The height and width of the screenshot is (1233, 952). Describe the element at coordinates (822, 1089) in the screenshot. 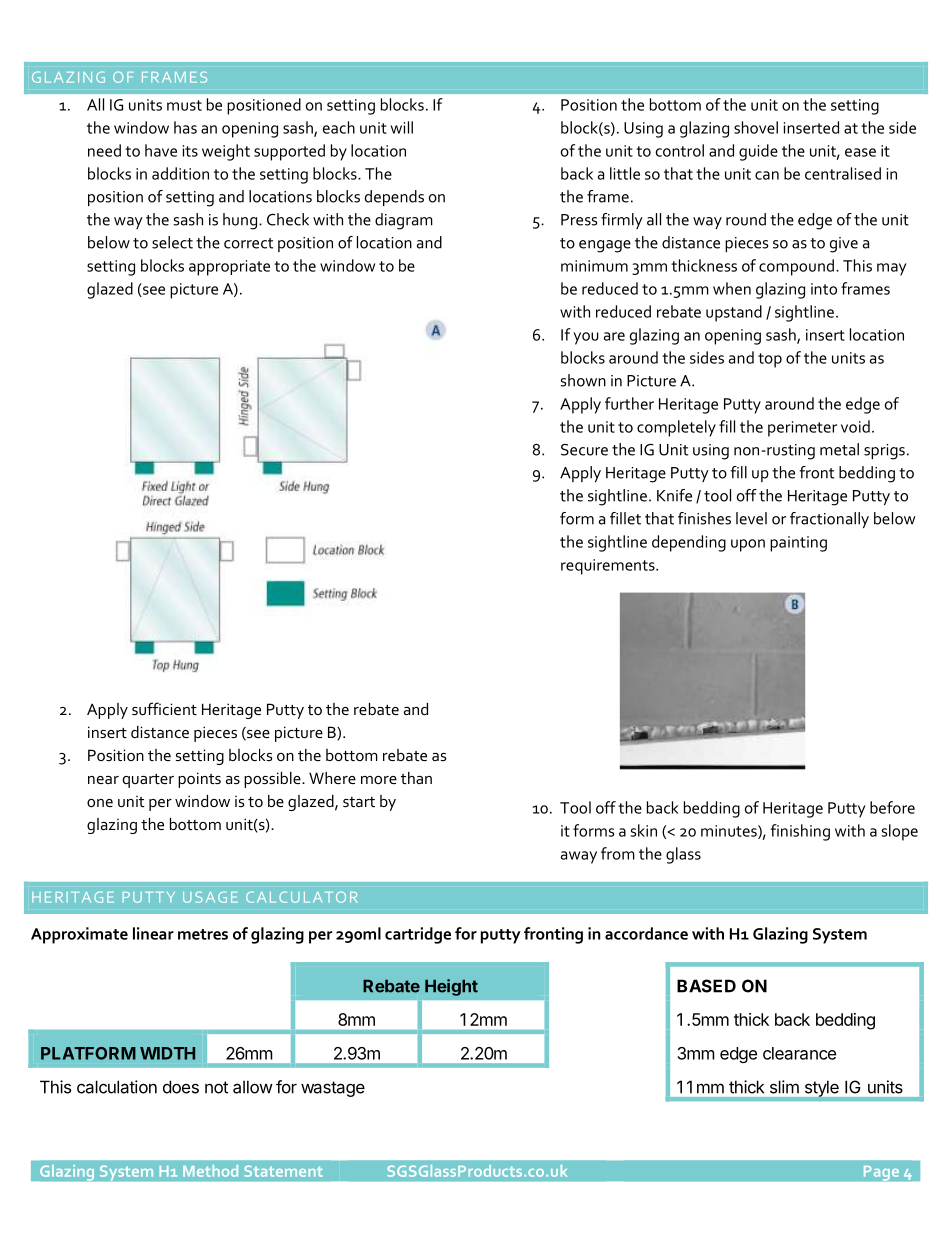

I see `style` at that location.
